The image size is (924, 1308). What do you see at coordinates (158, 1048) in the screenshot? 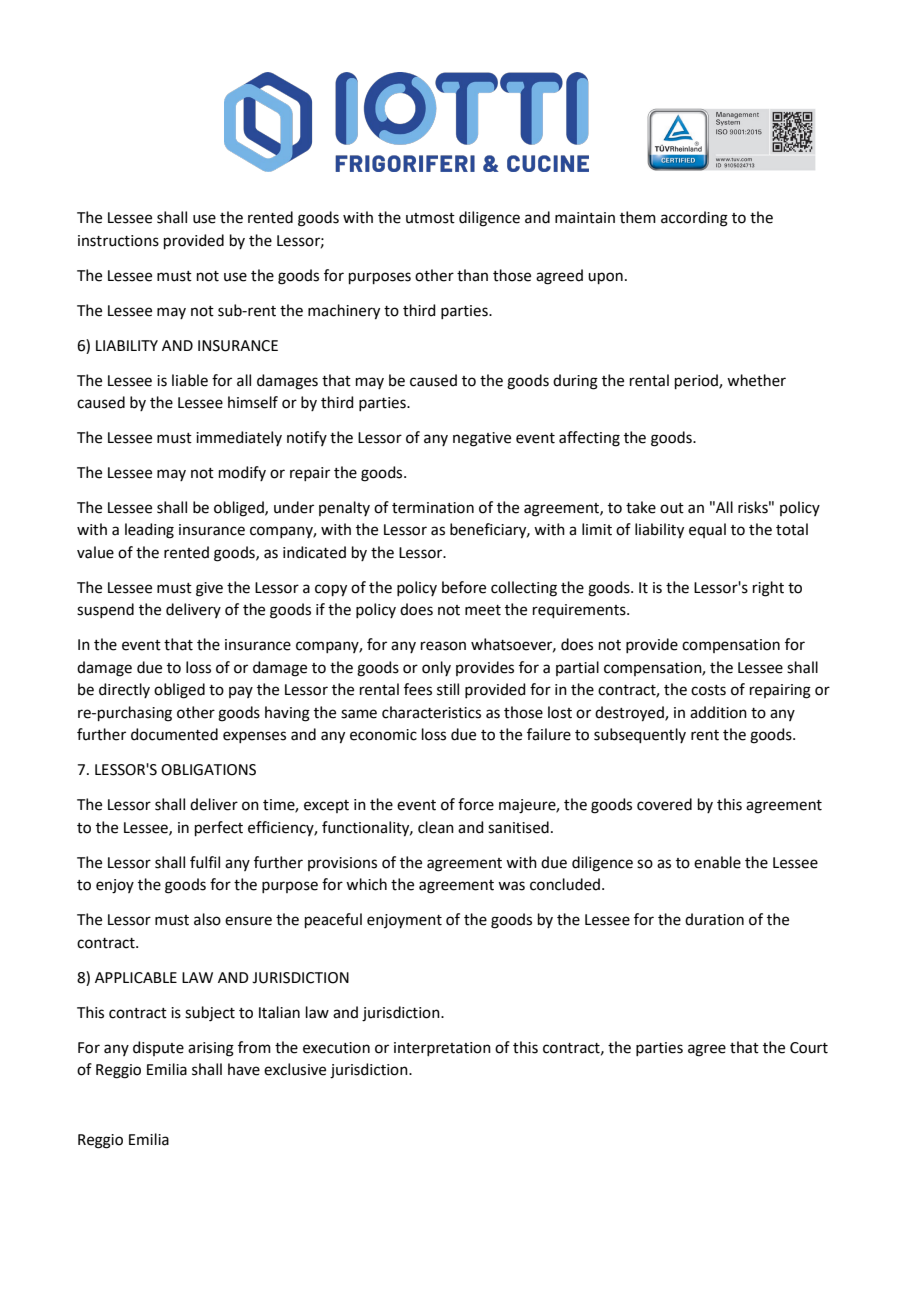
I see `dispute` at bounding box center [158, 1048].
